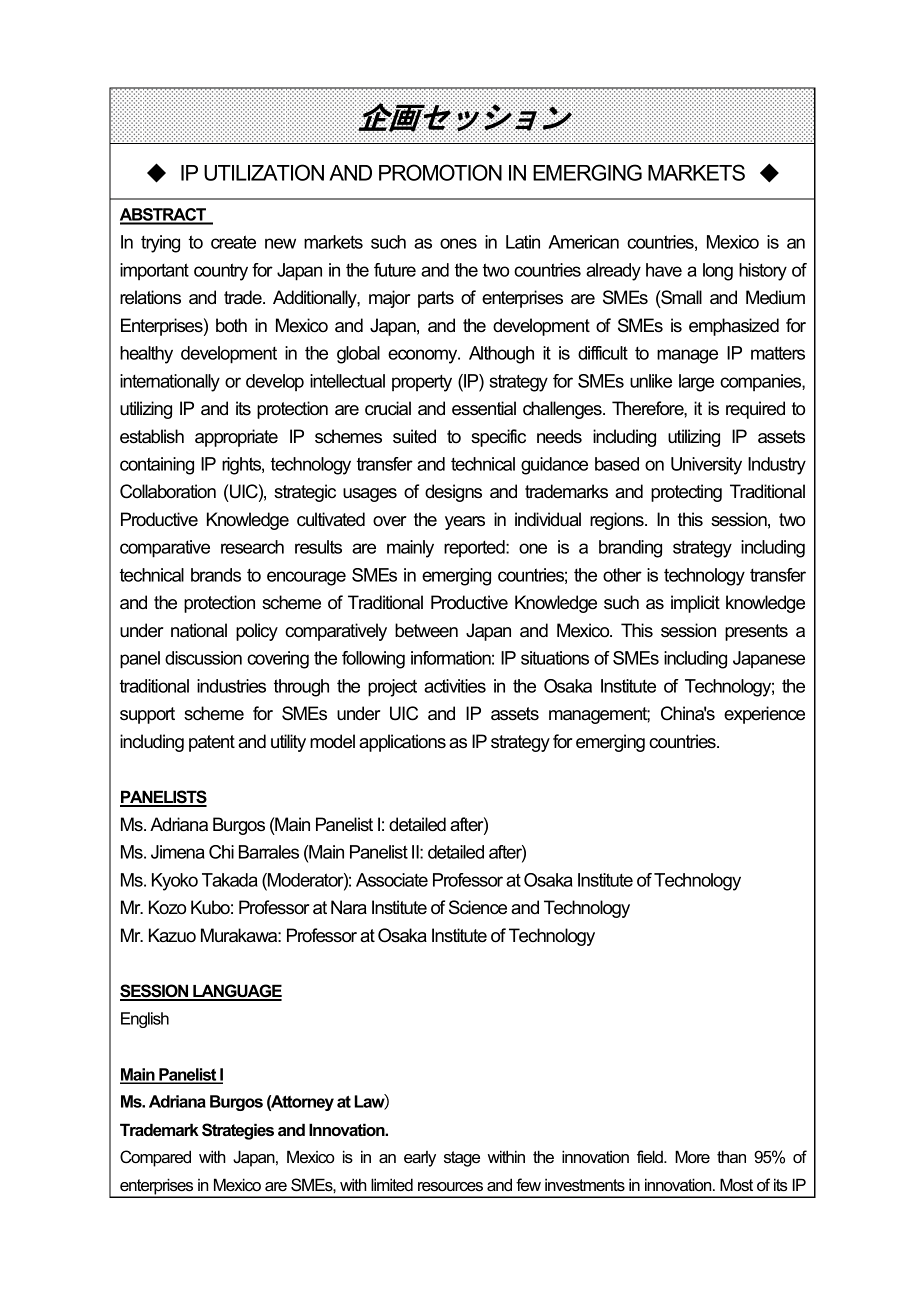  What do you see at coordinates (236, 438) in the screenshot?
I see `appropriate` at bounding box center [236, 438].
